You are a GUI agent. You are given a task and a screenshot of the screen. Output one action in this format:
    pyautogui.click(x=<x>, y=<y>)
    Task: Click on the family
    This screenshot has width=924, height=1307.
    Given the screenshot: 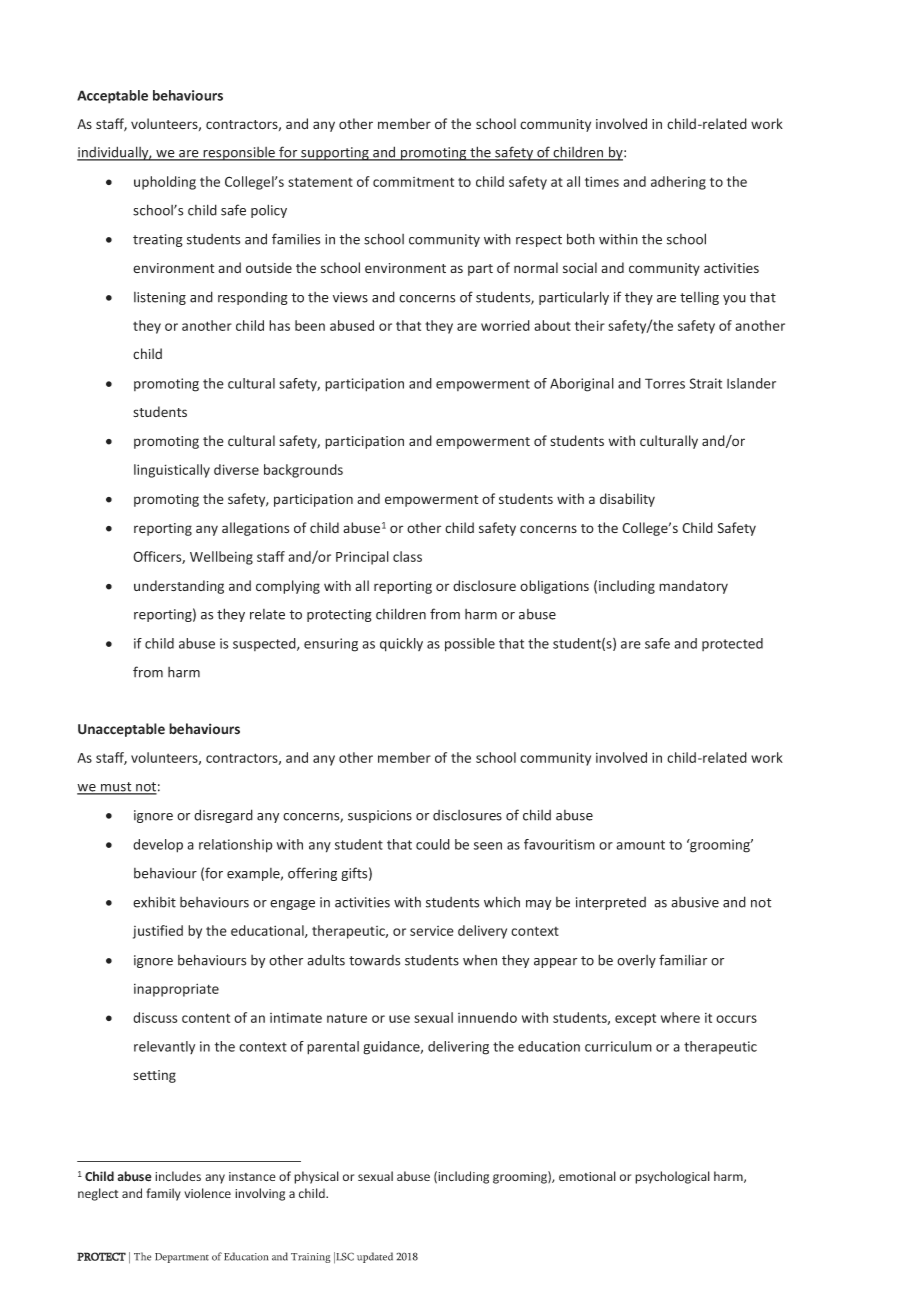 What is the action you would take?
    pyautogui.click(x=163, y=1194)
